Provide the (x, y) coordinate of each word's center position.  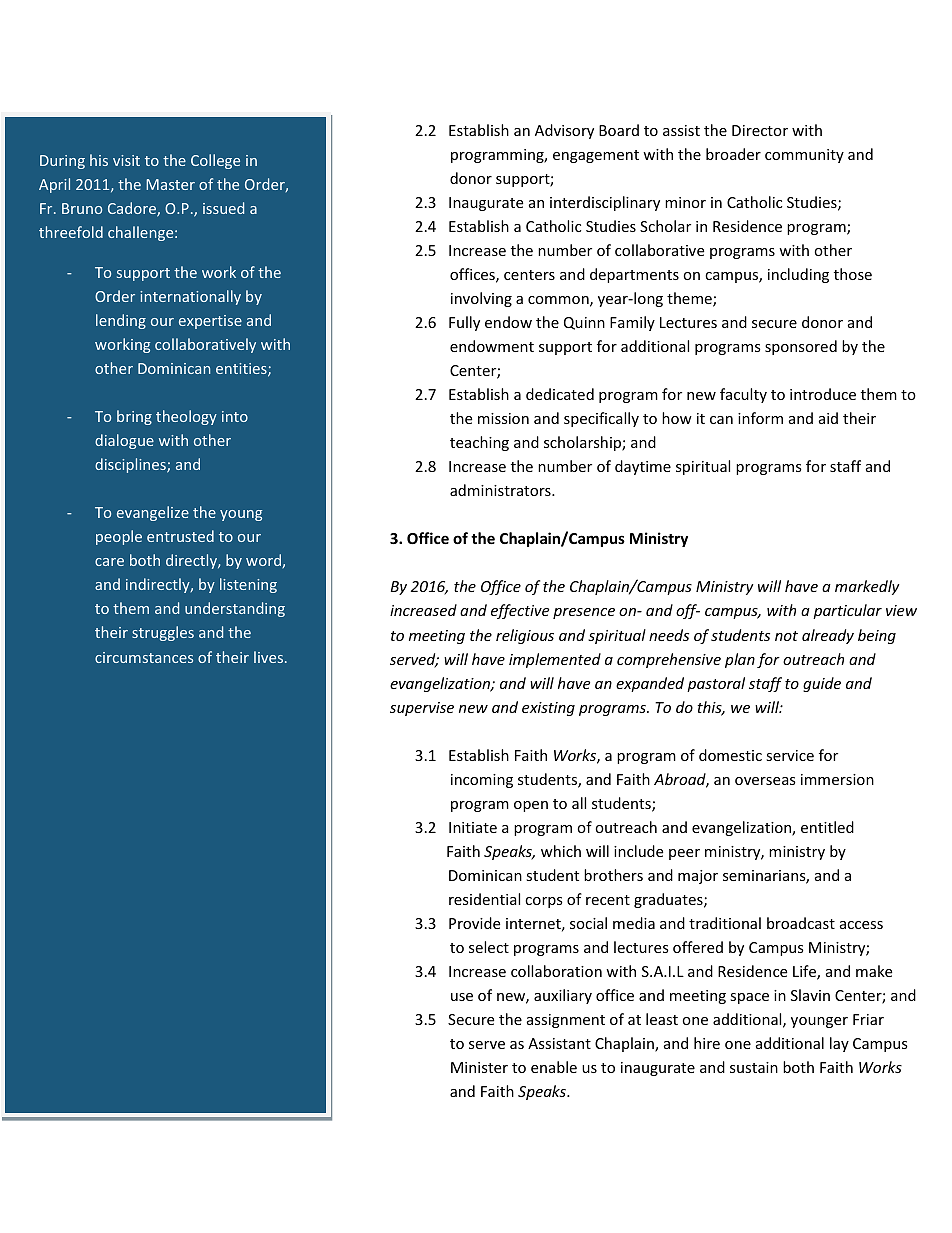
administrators (501, 490)
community (804, 156)
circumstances (144, 657)
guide (822, 684)
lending (121, 321)
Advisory (564, 131)
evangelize (153, 513)
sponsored (801, 347)
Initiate (473, 827)
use (462, 997)
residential (484, 899)
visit (126, 160)
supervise (422, 709)
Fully (464, 323)
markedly (867, 587)
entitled (827, 827)
